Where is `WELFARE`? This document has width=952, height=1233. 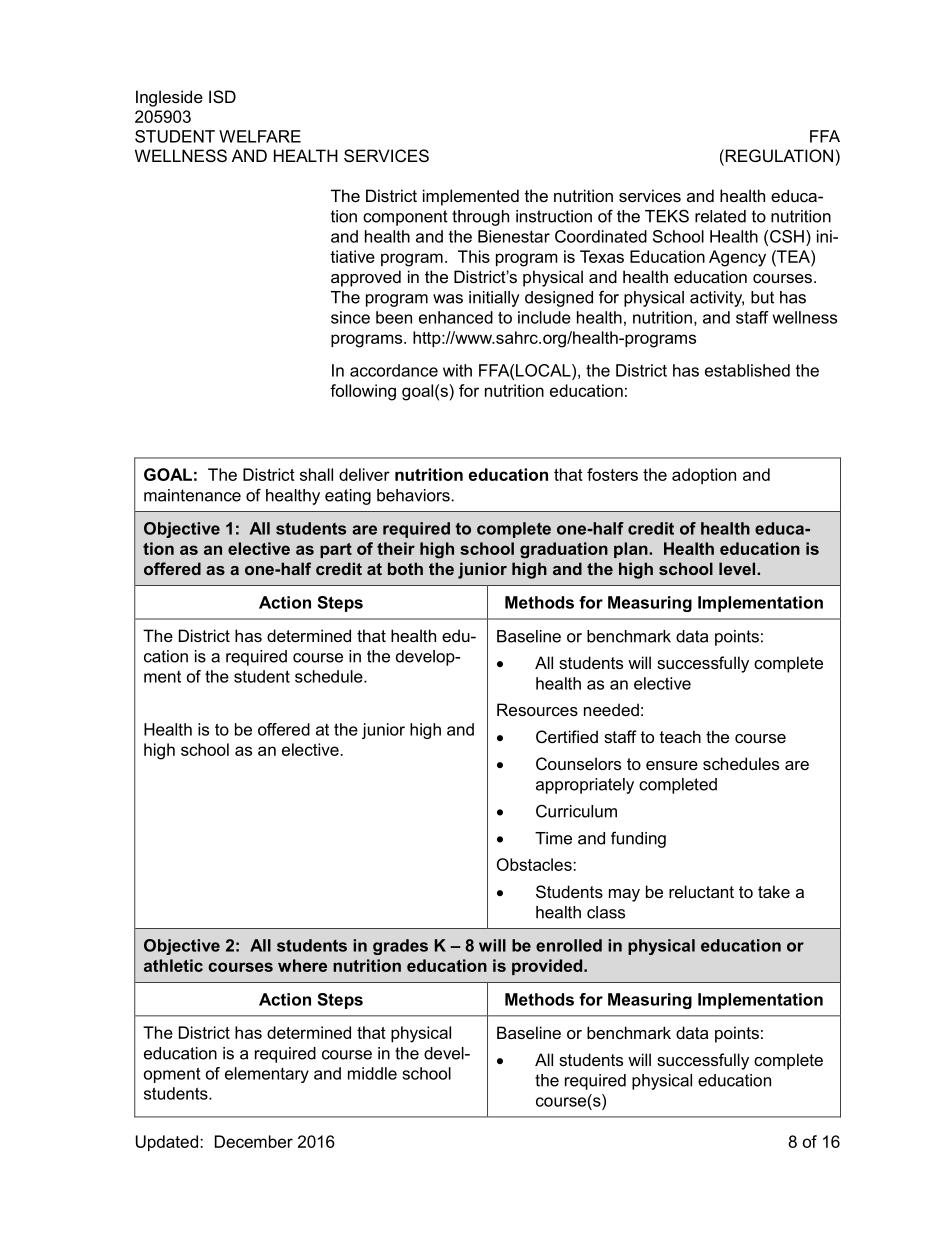 WELFARE is located at coordinates (260, 136).
